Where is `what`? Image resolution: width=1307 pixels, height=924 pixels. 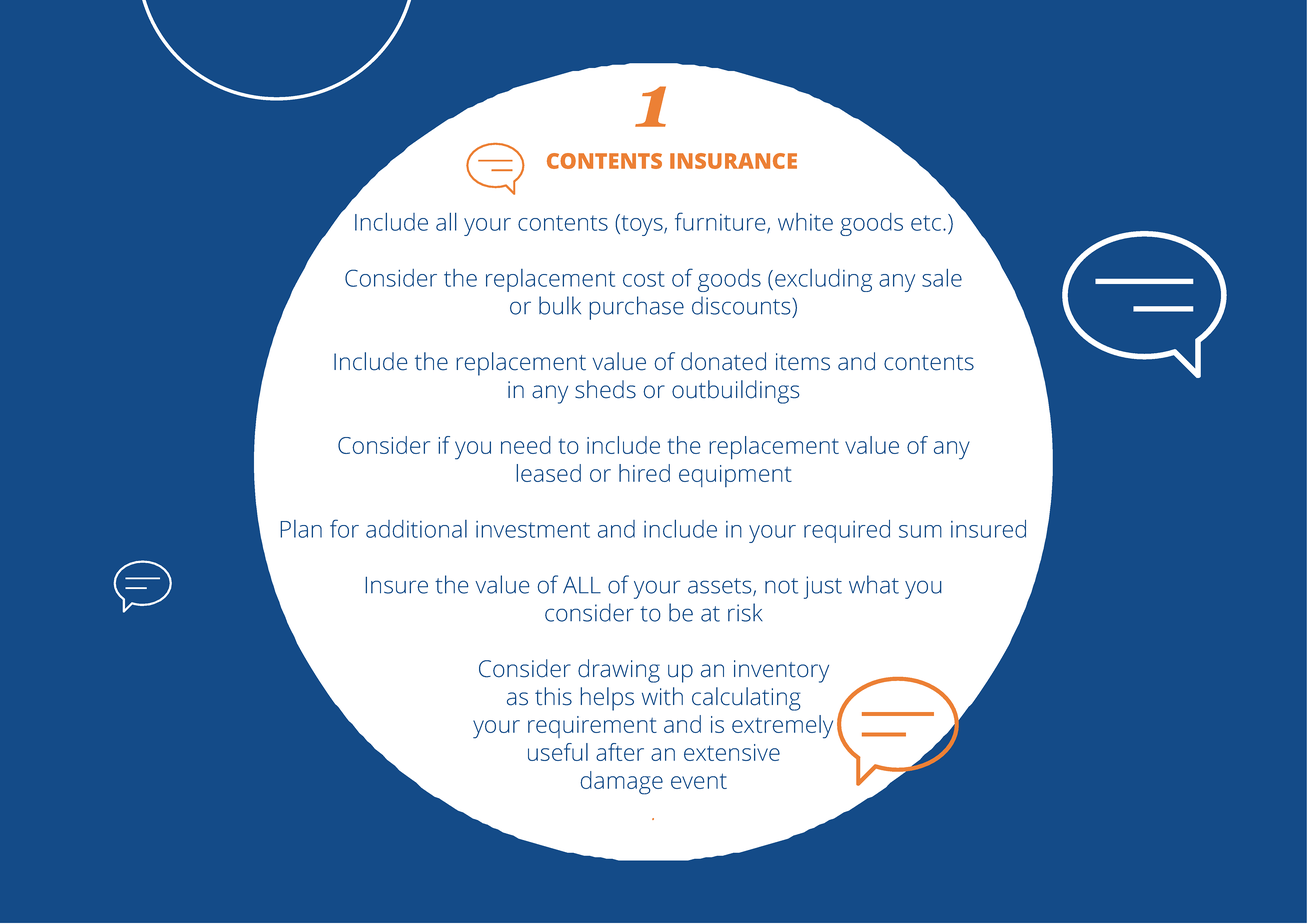 what is located at coordinates (874, 584).
